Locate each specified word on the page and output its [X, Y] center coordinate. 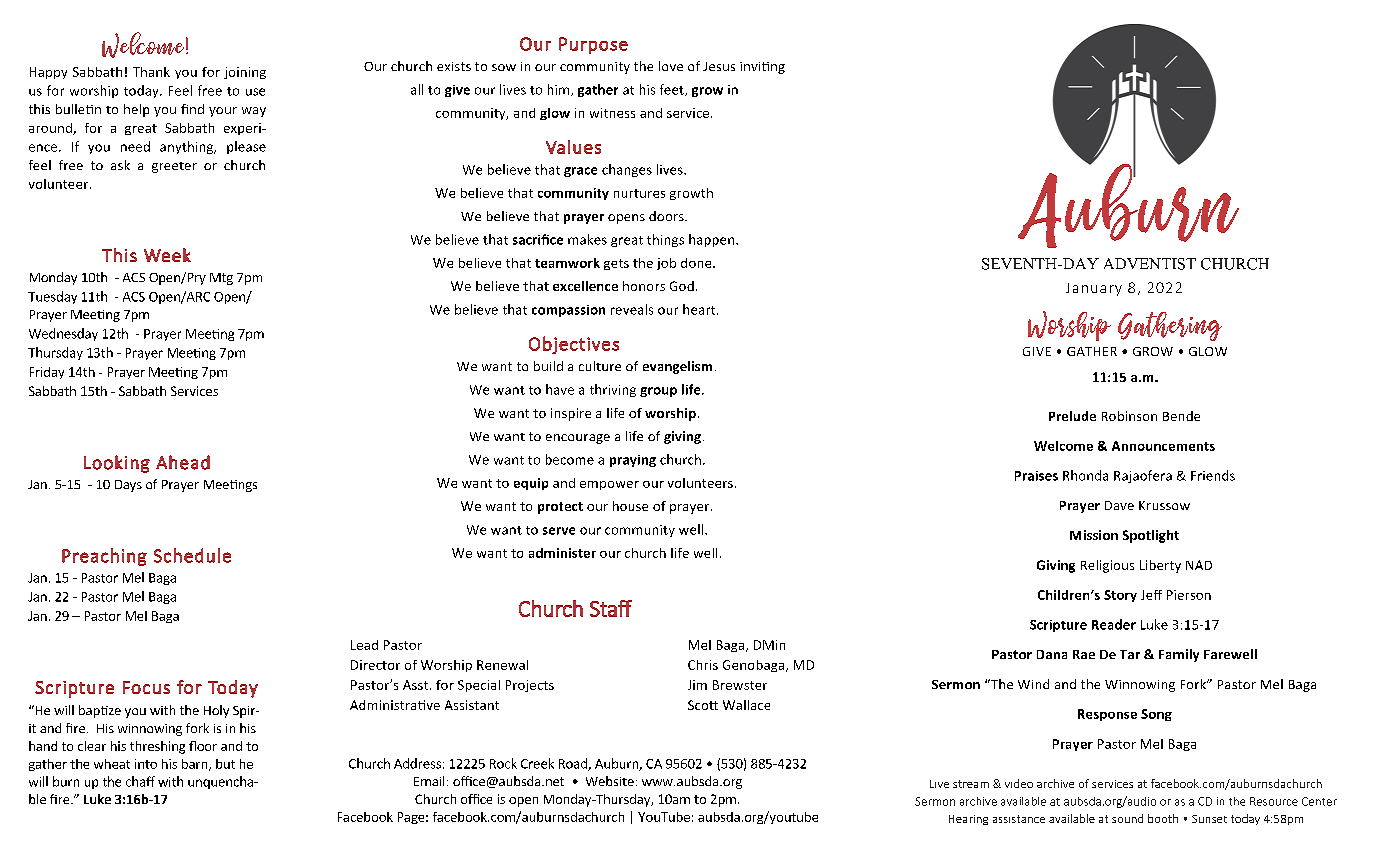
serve [559, 531]
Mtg [221, 279]
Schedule [192, 555]
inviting [762, 68]
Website [610, 781]
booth [1163, 818]
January [1094, 289]
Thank [151, 72]
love [671, 66]
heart [700, 309]
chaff [140, 781]
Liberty [1160, 566]
